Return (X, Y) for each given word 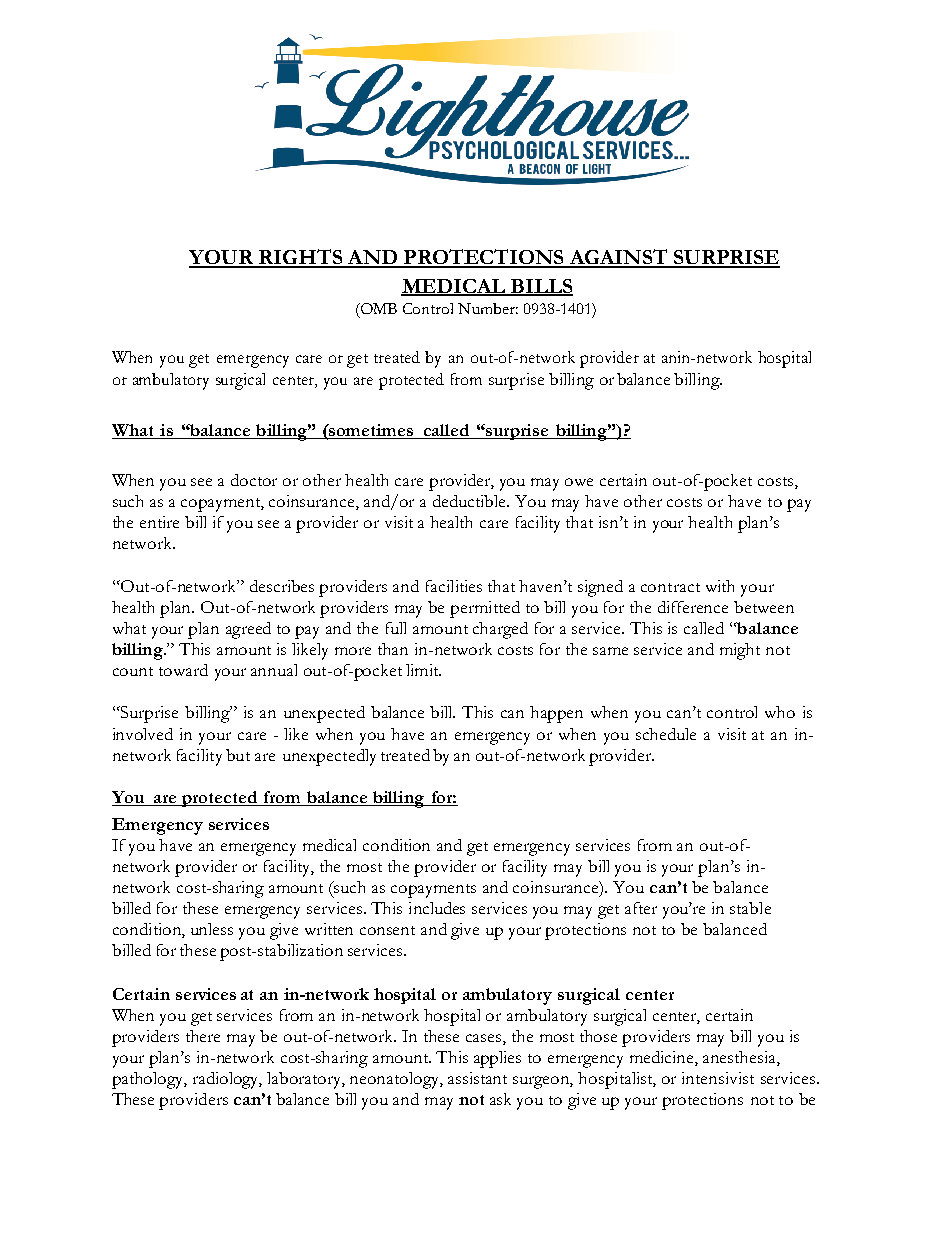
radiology (227, 1080)
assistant (477, 1078)
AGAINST (618, 258)
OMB (377, 308)
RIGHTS (301, 258)
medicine (663, 1058)
